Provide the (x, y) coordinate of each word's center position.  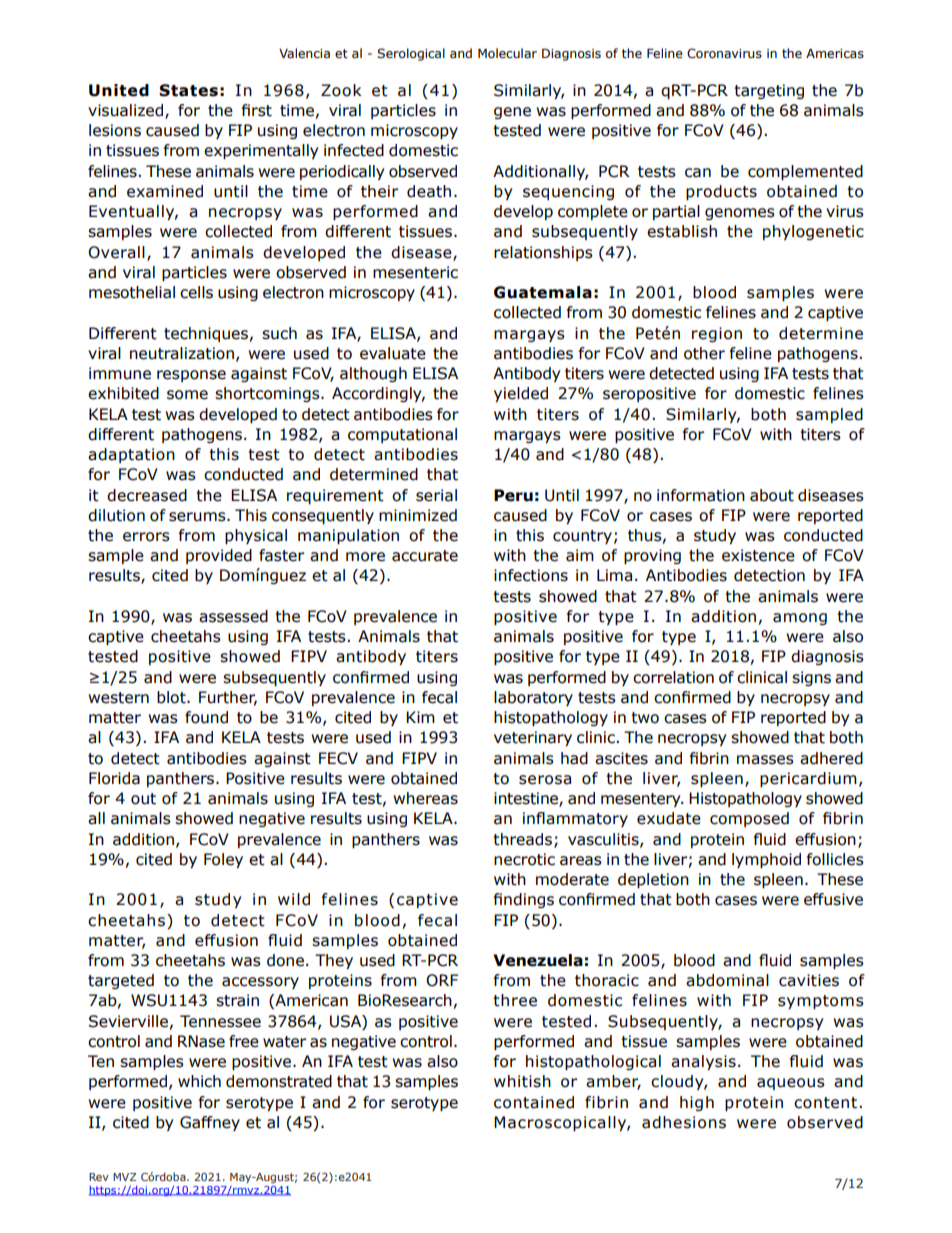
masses (765, 760)
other (704, 353)
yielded (521, 394)
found (206, 717)
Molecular (507, 53)
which (199, 1081)
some (187, 395)
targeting (769, 91)
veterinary (533, 738)
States (188, 90)
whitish (522, 1081)
